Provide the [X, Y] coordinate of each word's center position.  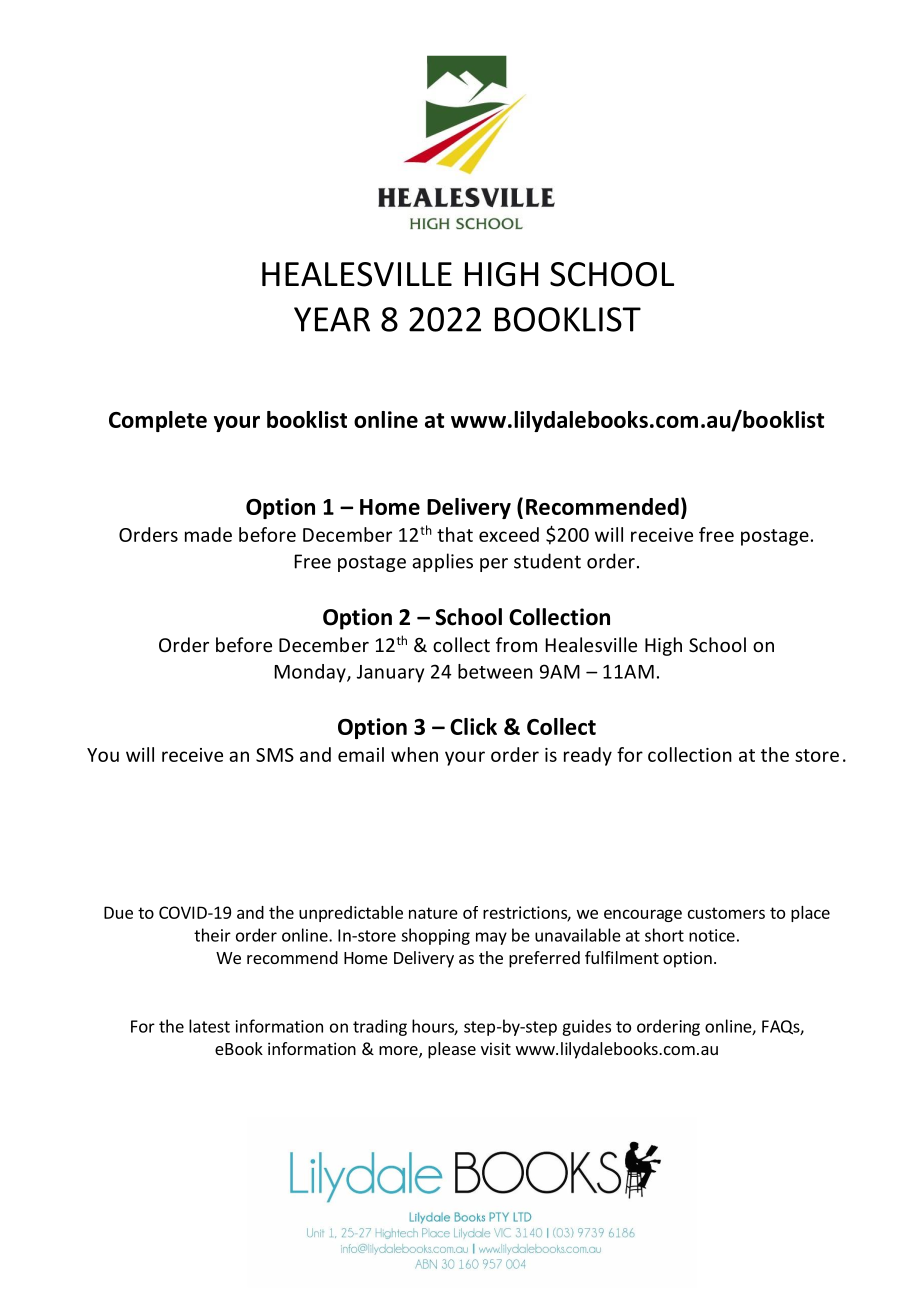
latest [209, 1026]
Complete [158, 421]
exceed [509, 534]
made [208, 534]
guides [586, 1027]
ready [588, 756]
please [452, 1050]
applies [442, 562]
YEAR [332, 319]
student [547, 561]
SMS [275, 755]
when [414, 754]
